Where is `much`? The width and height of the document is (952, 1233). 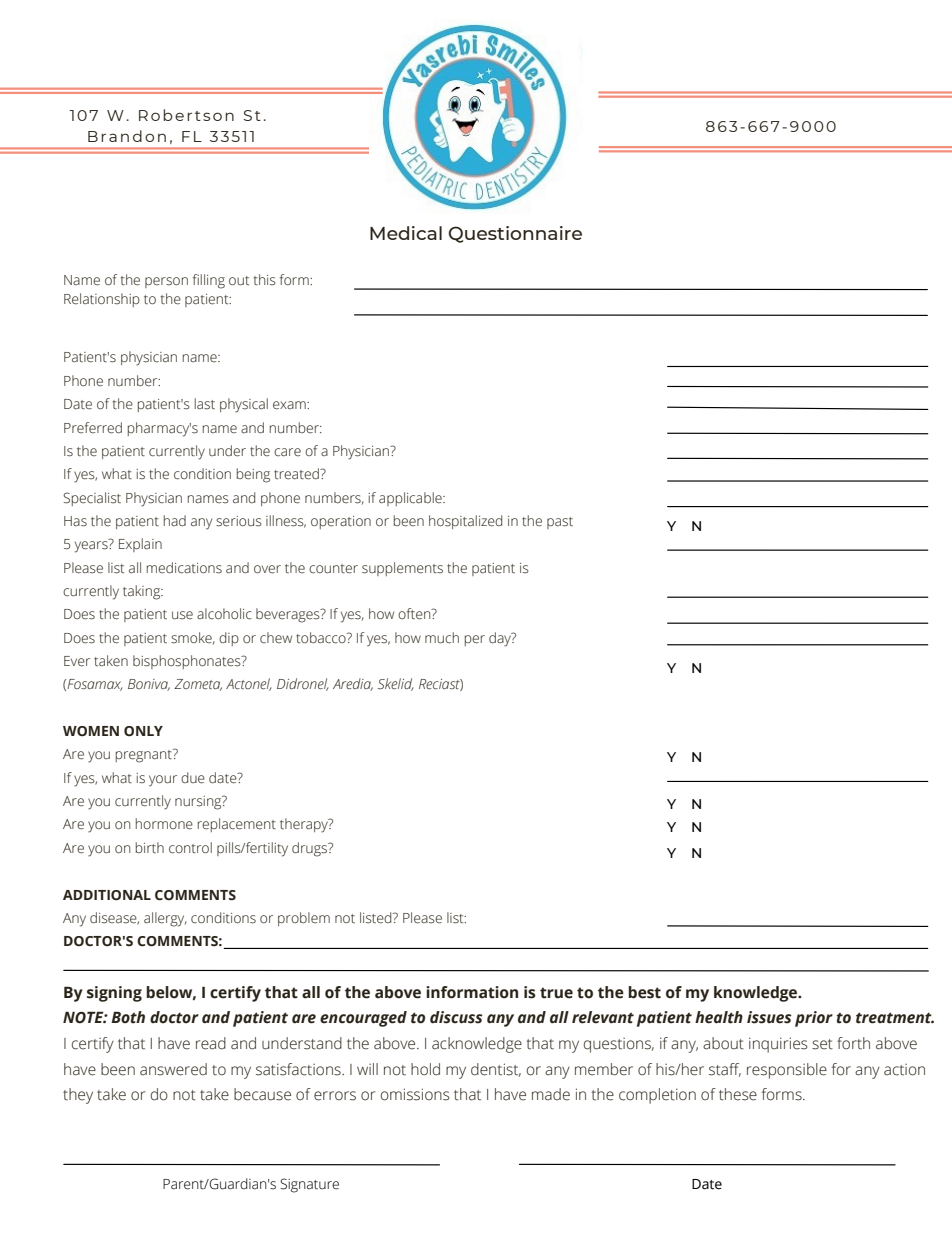 much is located at coordinates (442, 638).
